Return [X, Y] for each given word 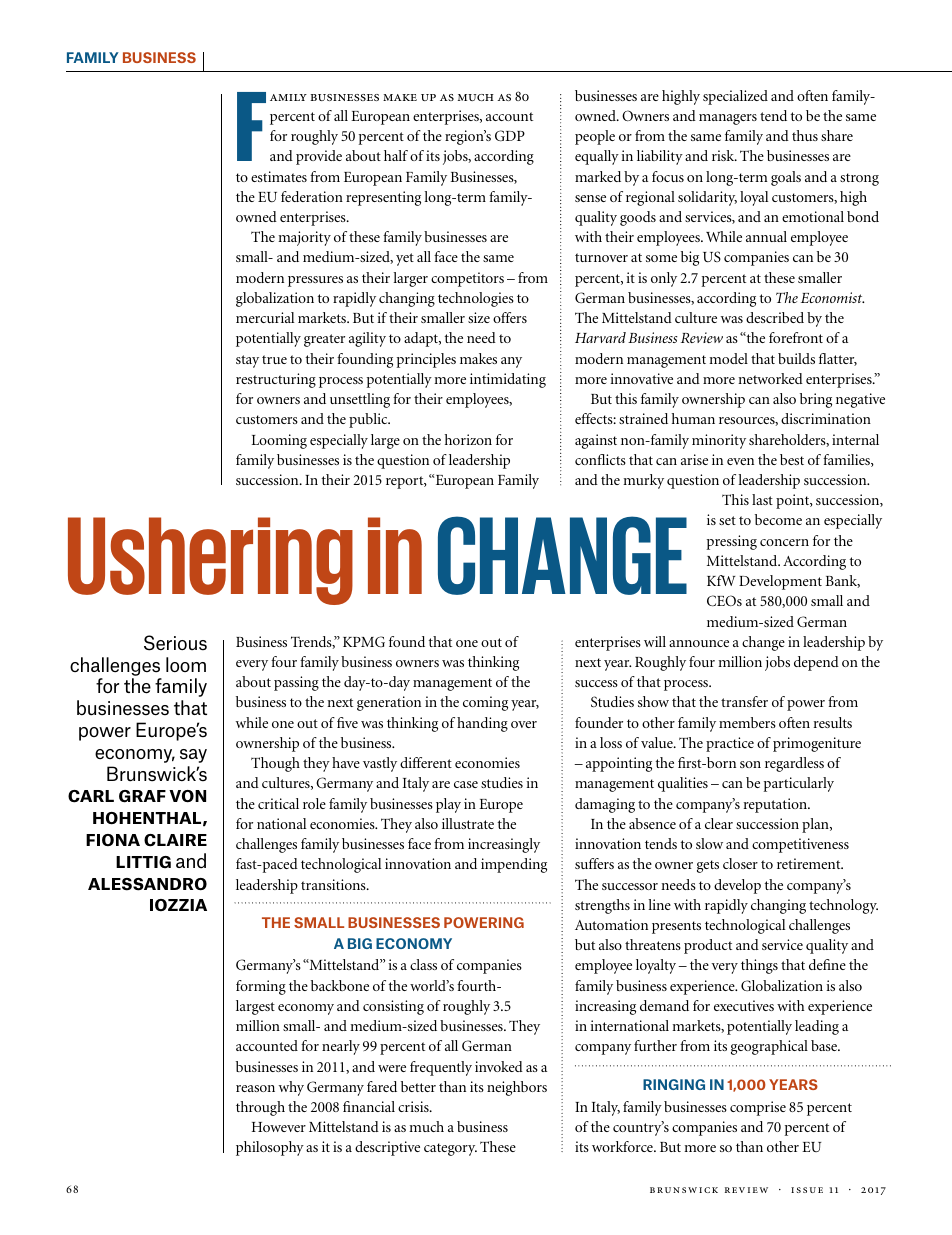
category [450, 1149]
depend [816, 663]
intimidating [508, 380]
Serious [175, 643]
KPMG [364, 641]
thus [805, 135]
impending [514, 865]
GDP [510, 136]
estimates [279, 176]
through [260, 1108]
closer [740, 863]
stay [247, 361]
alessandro [147, 884]
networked [770, 378]
